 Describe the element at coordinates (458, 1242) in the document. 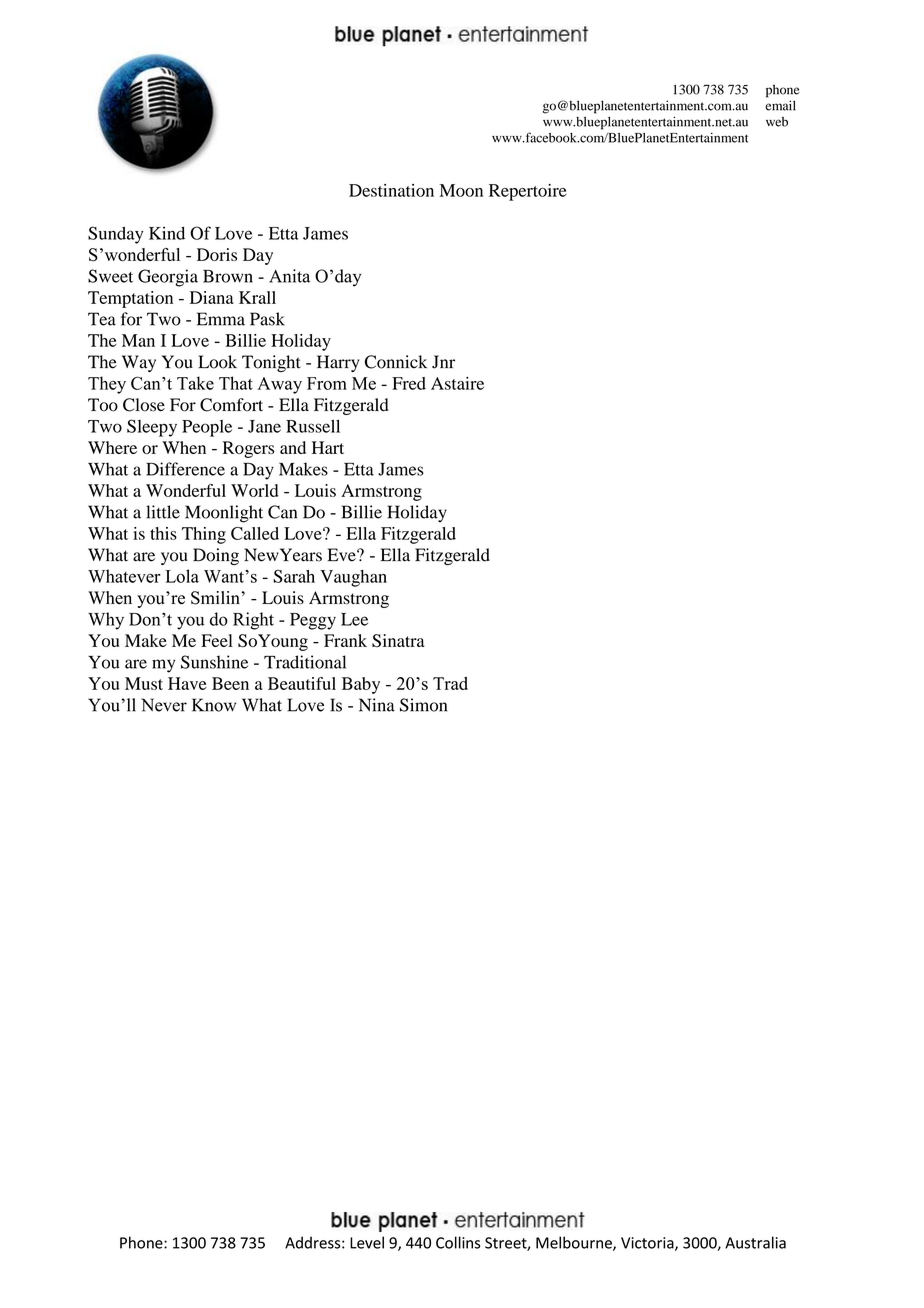

I see `Collins` at that location.
